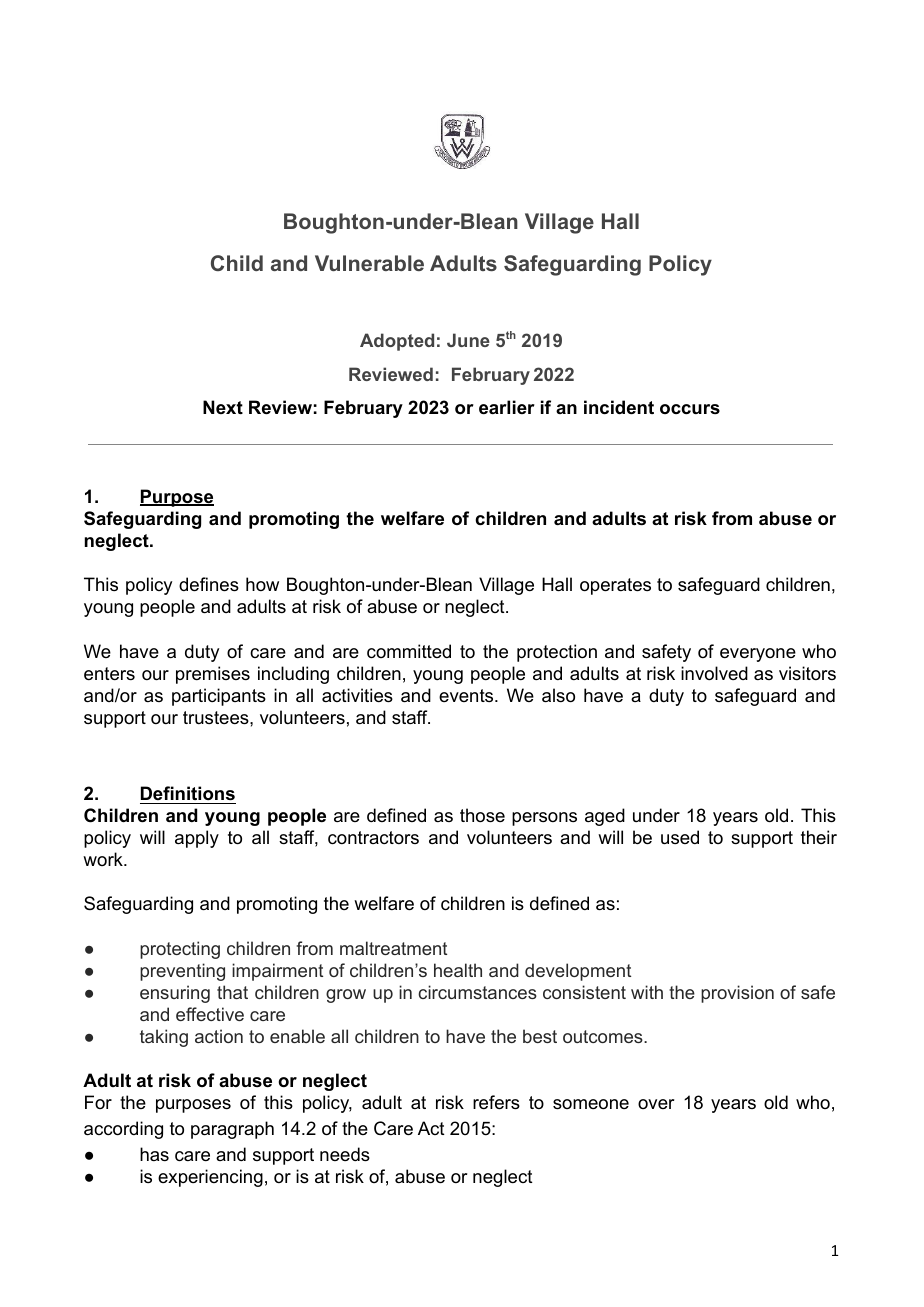  Describe the element at coordinates (154, 1154) in the document. I see `has` at that location.
